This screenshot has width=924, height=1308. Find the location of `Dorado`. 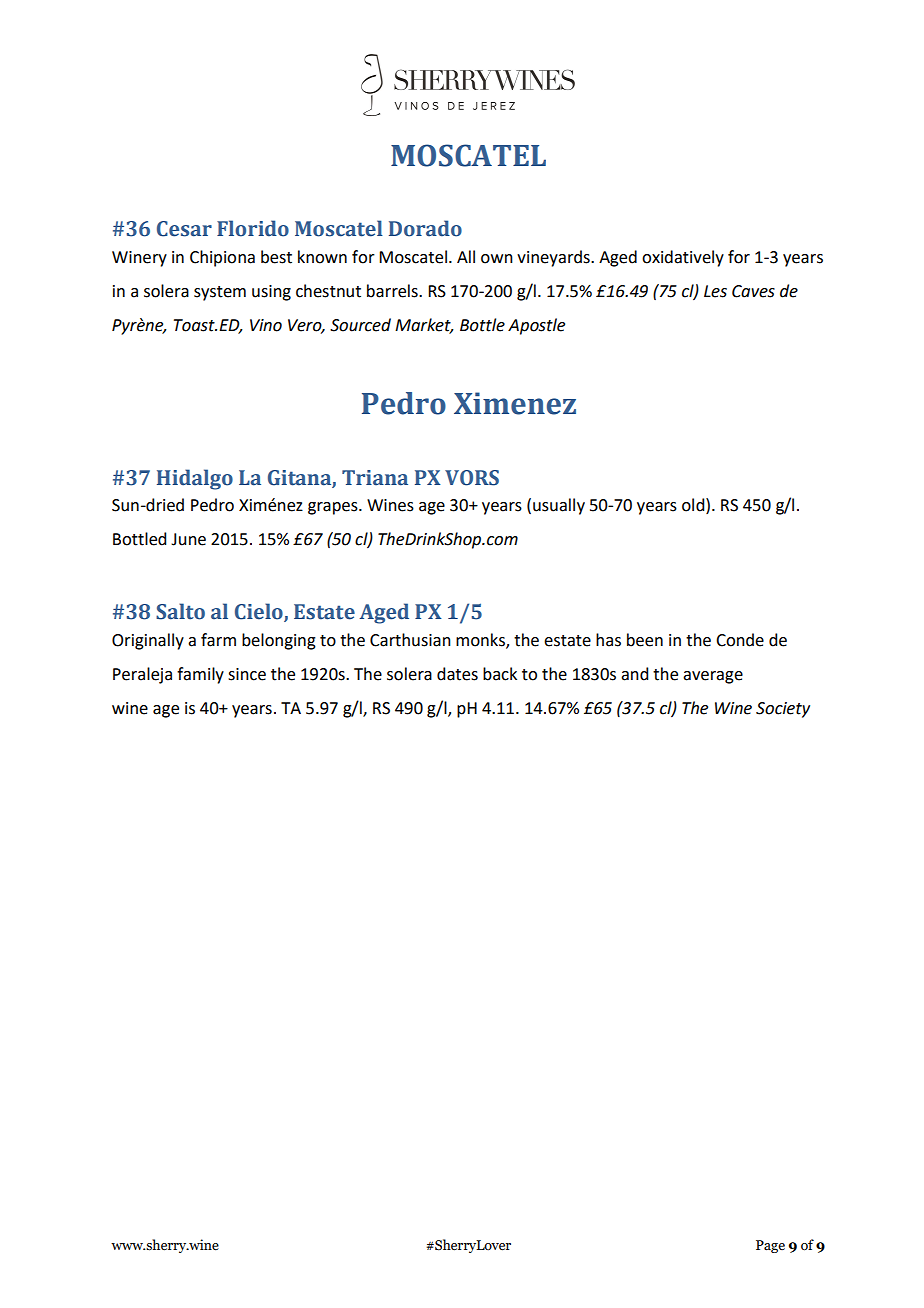

Dorado is located at coordinates (425, 228).
